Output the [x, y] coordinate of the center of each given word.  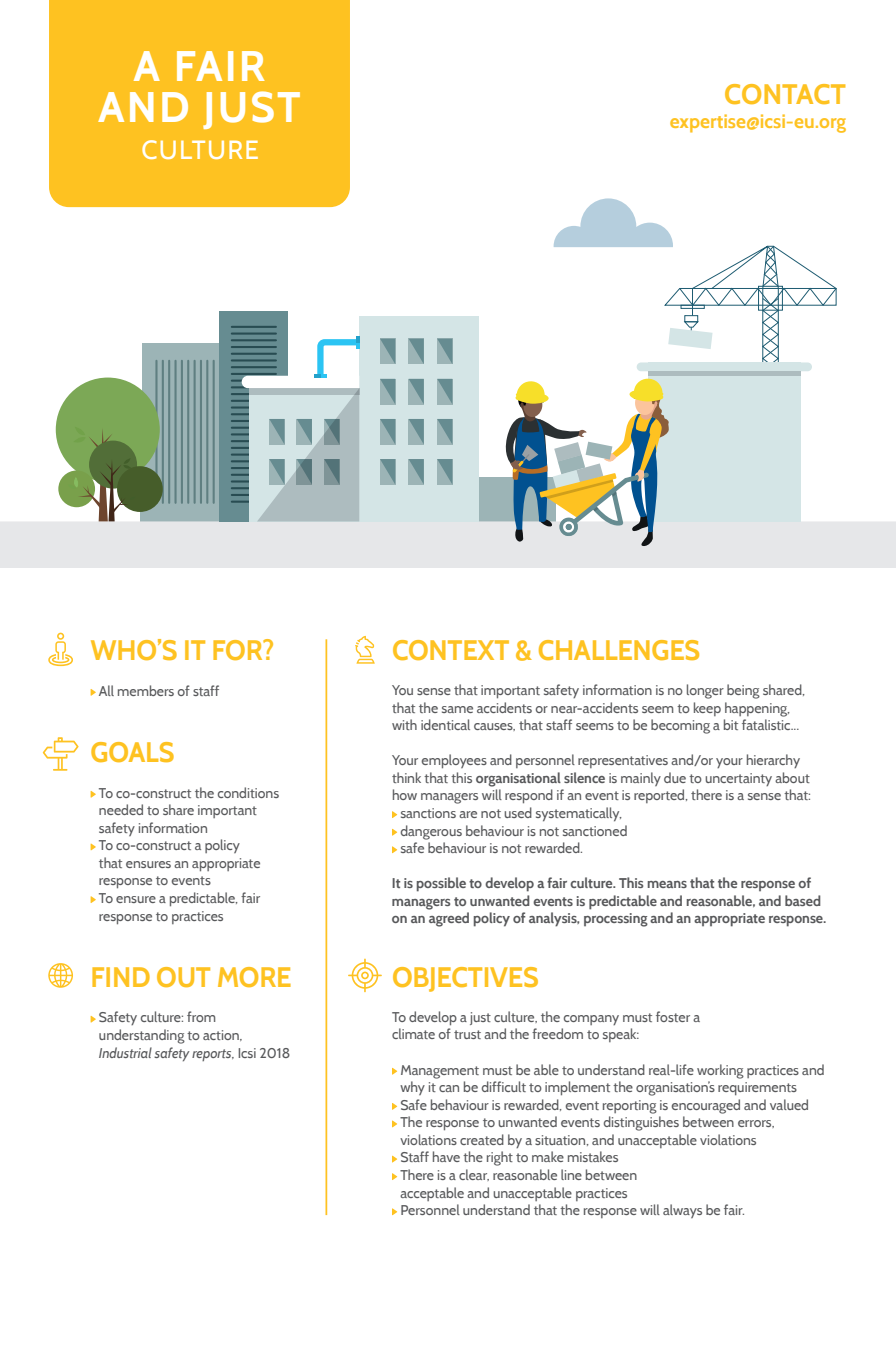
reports [213, 1055]
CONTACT [785, 94]
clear [474, 1175]
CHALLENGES [619, 650]
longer [705, 691]
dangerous [431, 832]
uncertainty [738, 779]
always [682, 1211]
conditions [248, 792]
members [146, 690]
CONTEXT [451, 650]
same [457, 709]
